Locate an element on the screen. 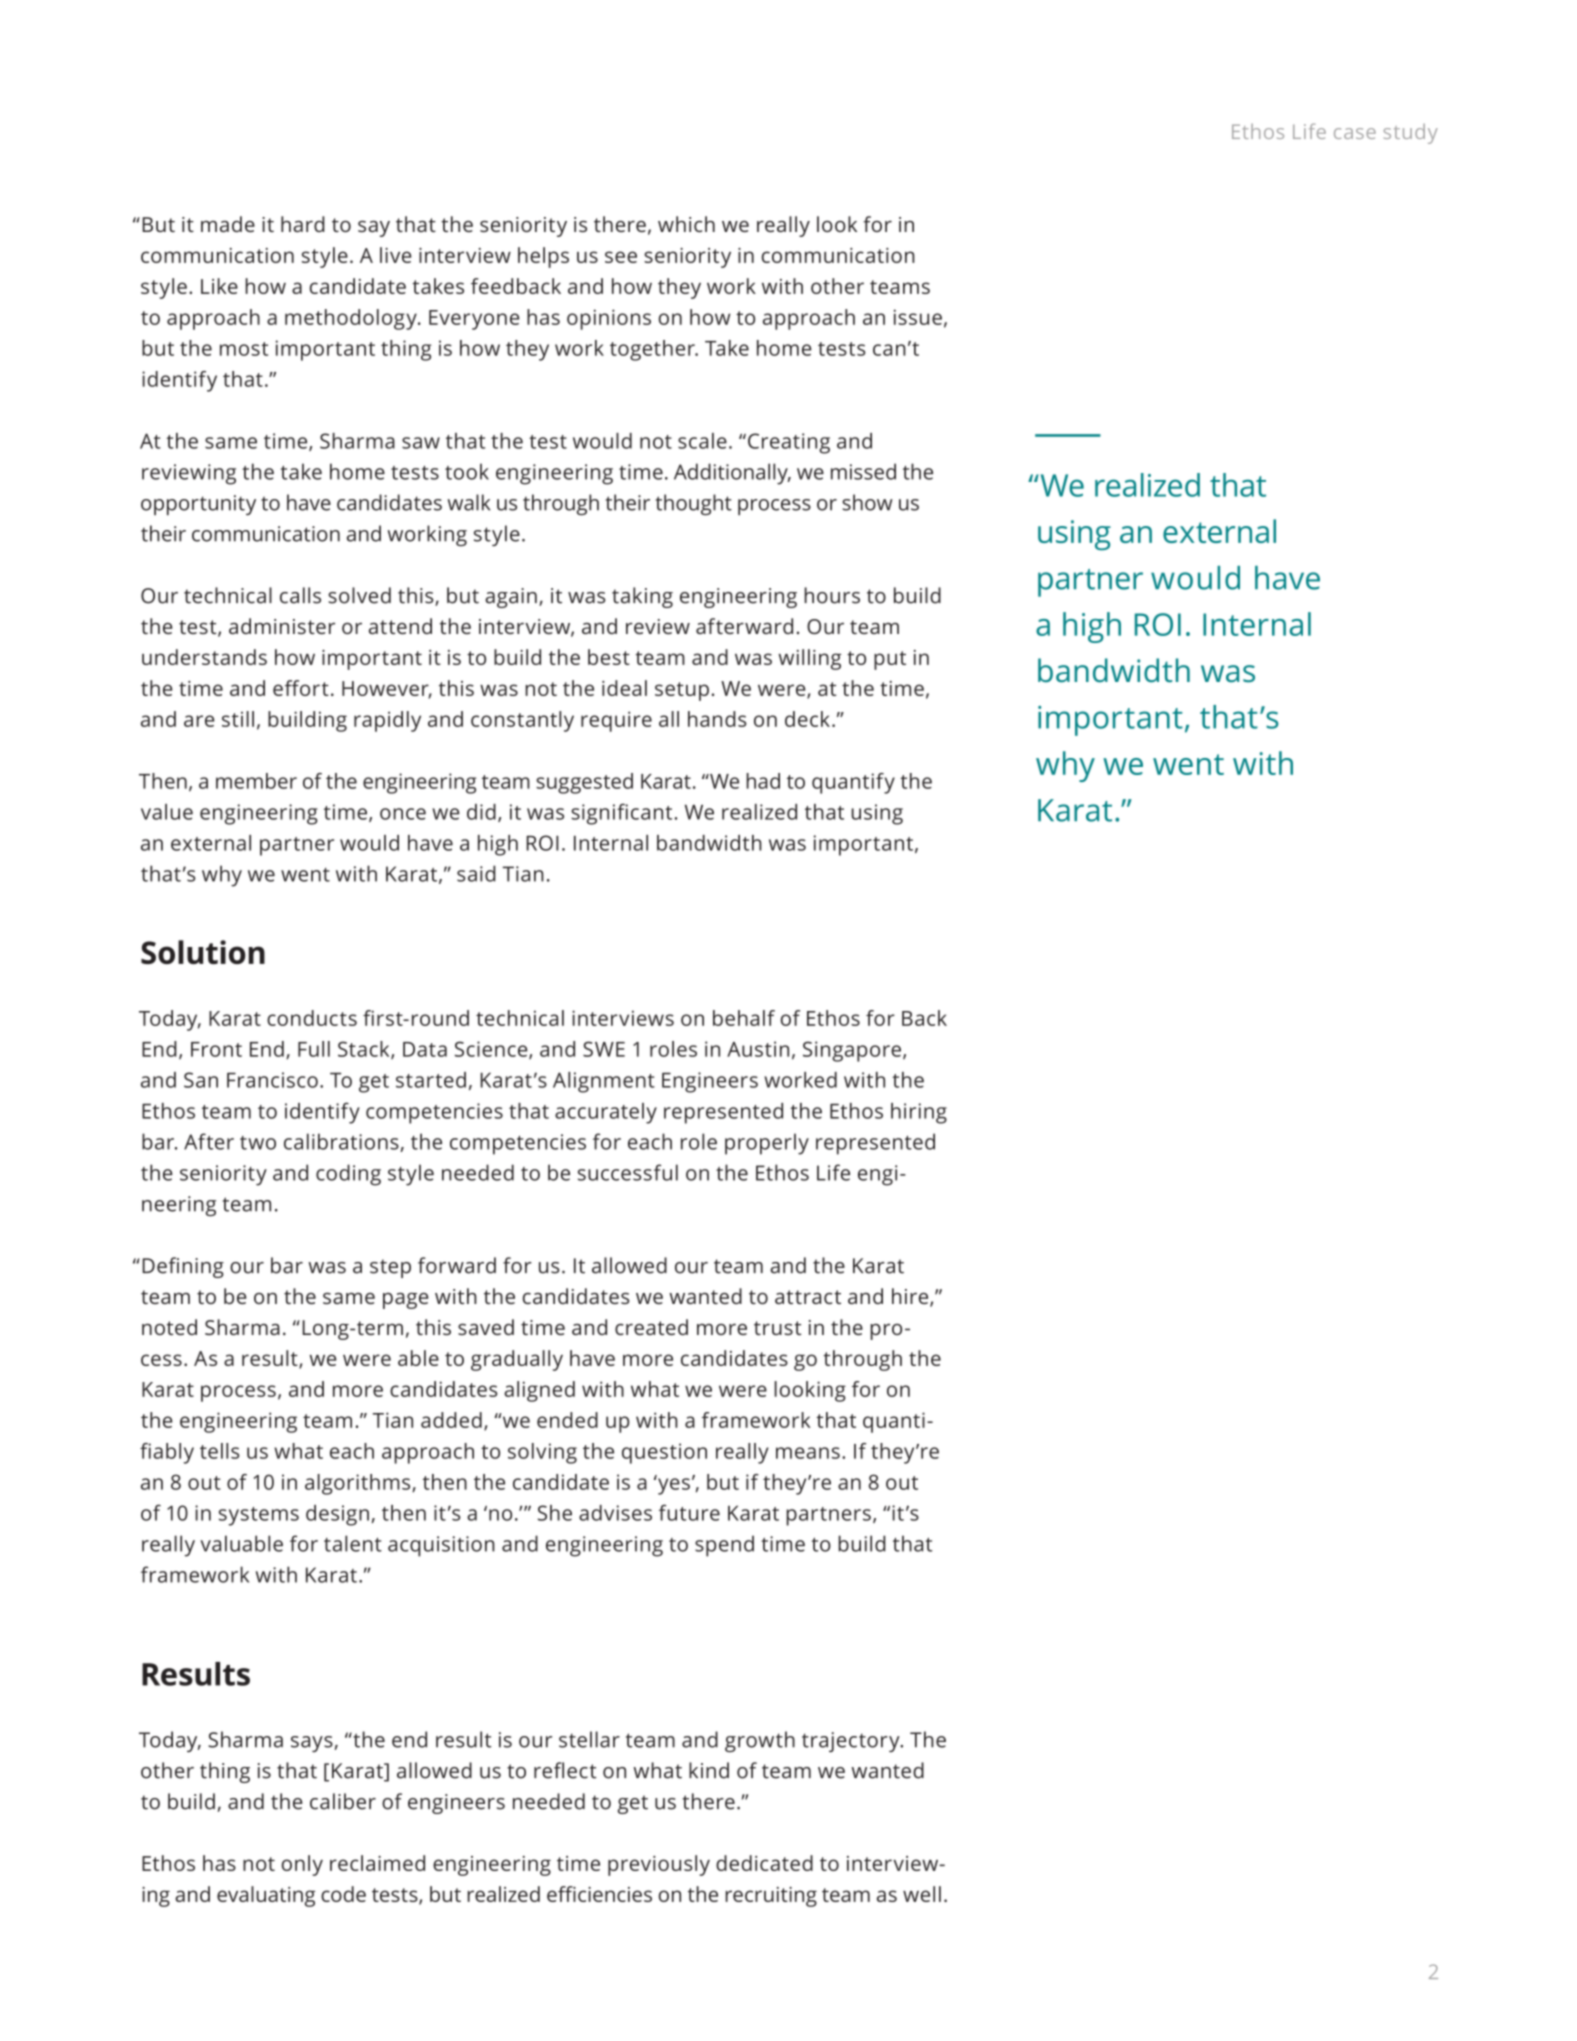  hire is located at coordinates (911, 1297).
